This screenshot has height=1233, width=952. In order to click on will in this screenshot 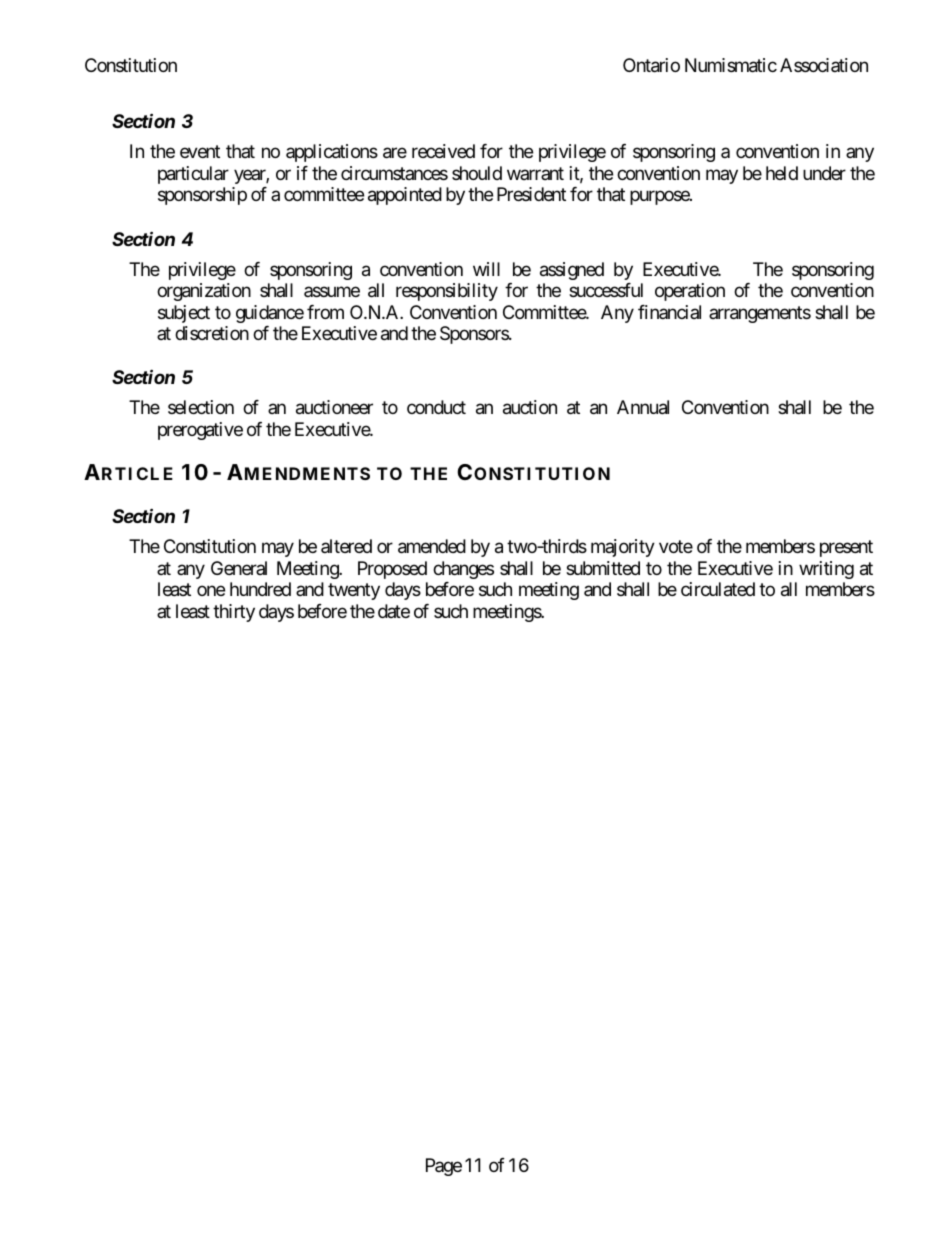, I will do `click(486, 269)`.
